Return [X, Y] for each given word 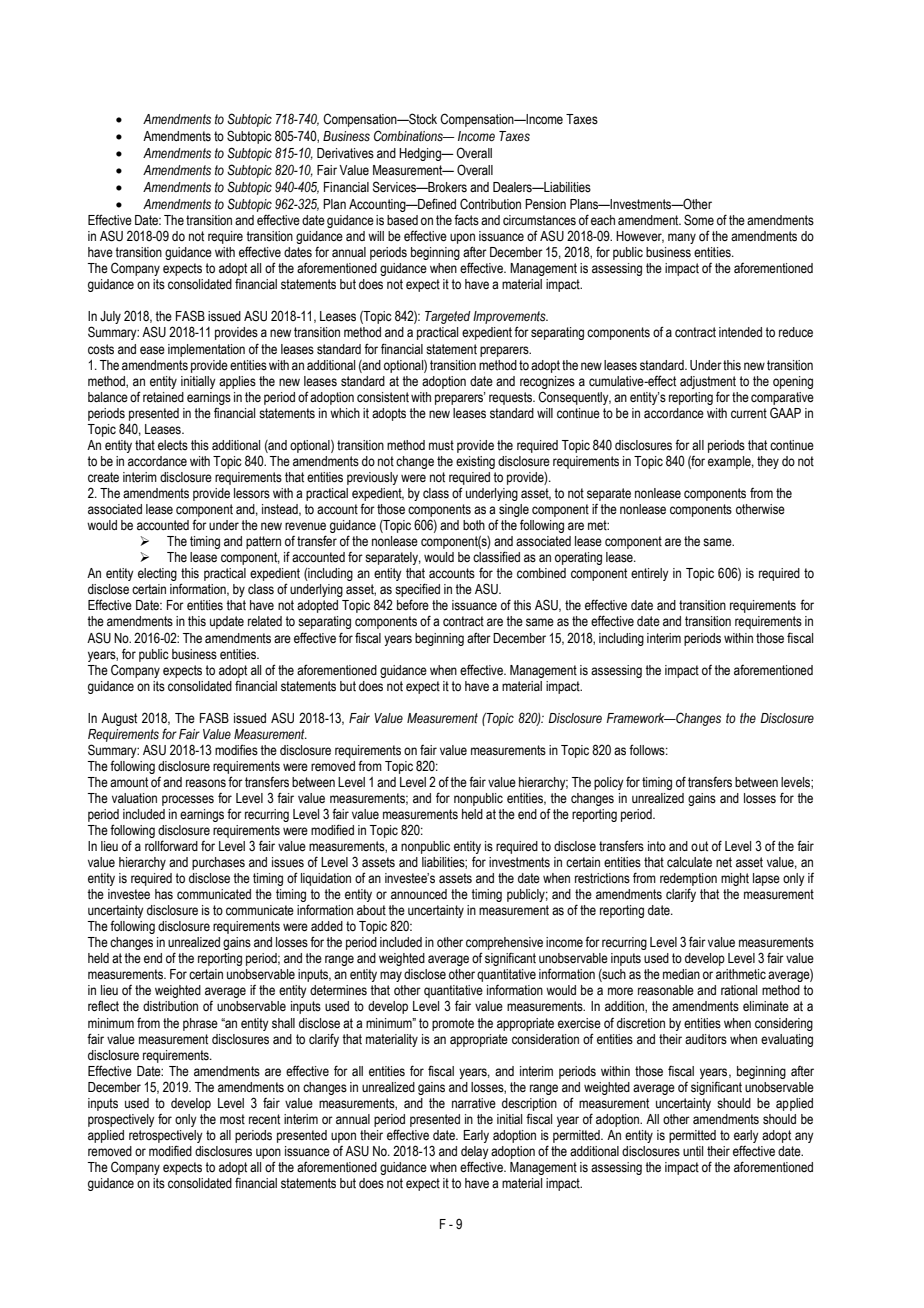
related [265, 621]
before [413, 605]
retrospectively [166, 1136]
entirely [650, 574]
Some [699, 220]
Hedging [421, 154]
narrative [474, 1103]
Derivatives [345, 153]
